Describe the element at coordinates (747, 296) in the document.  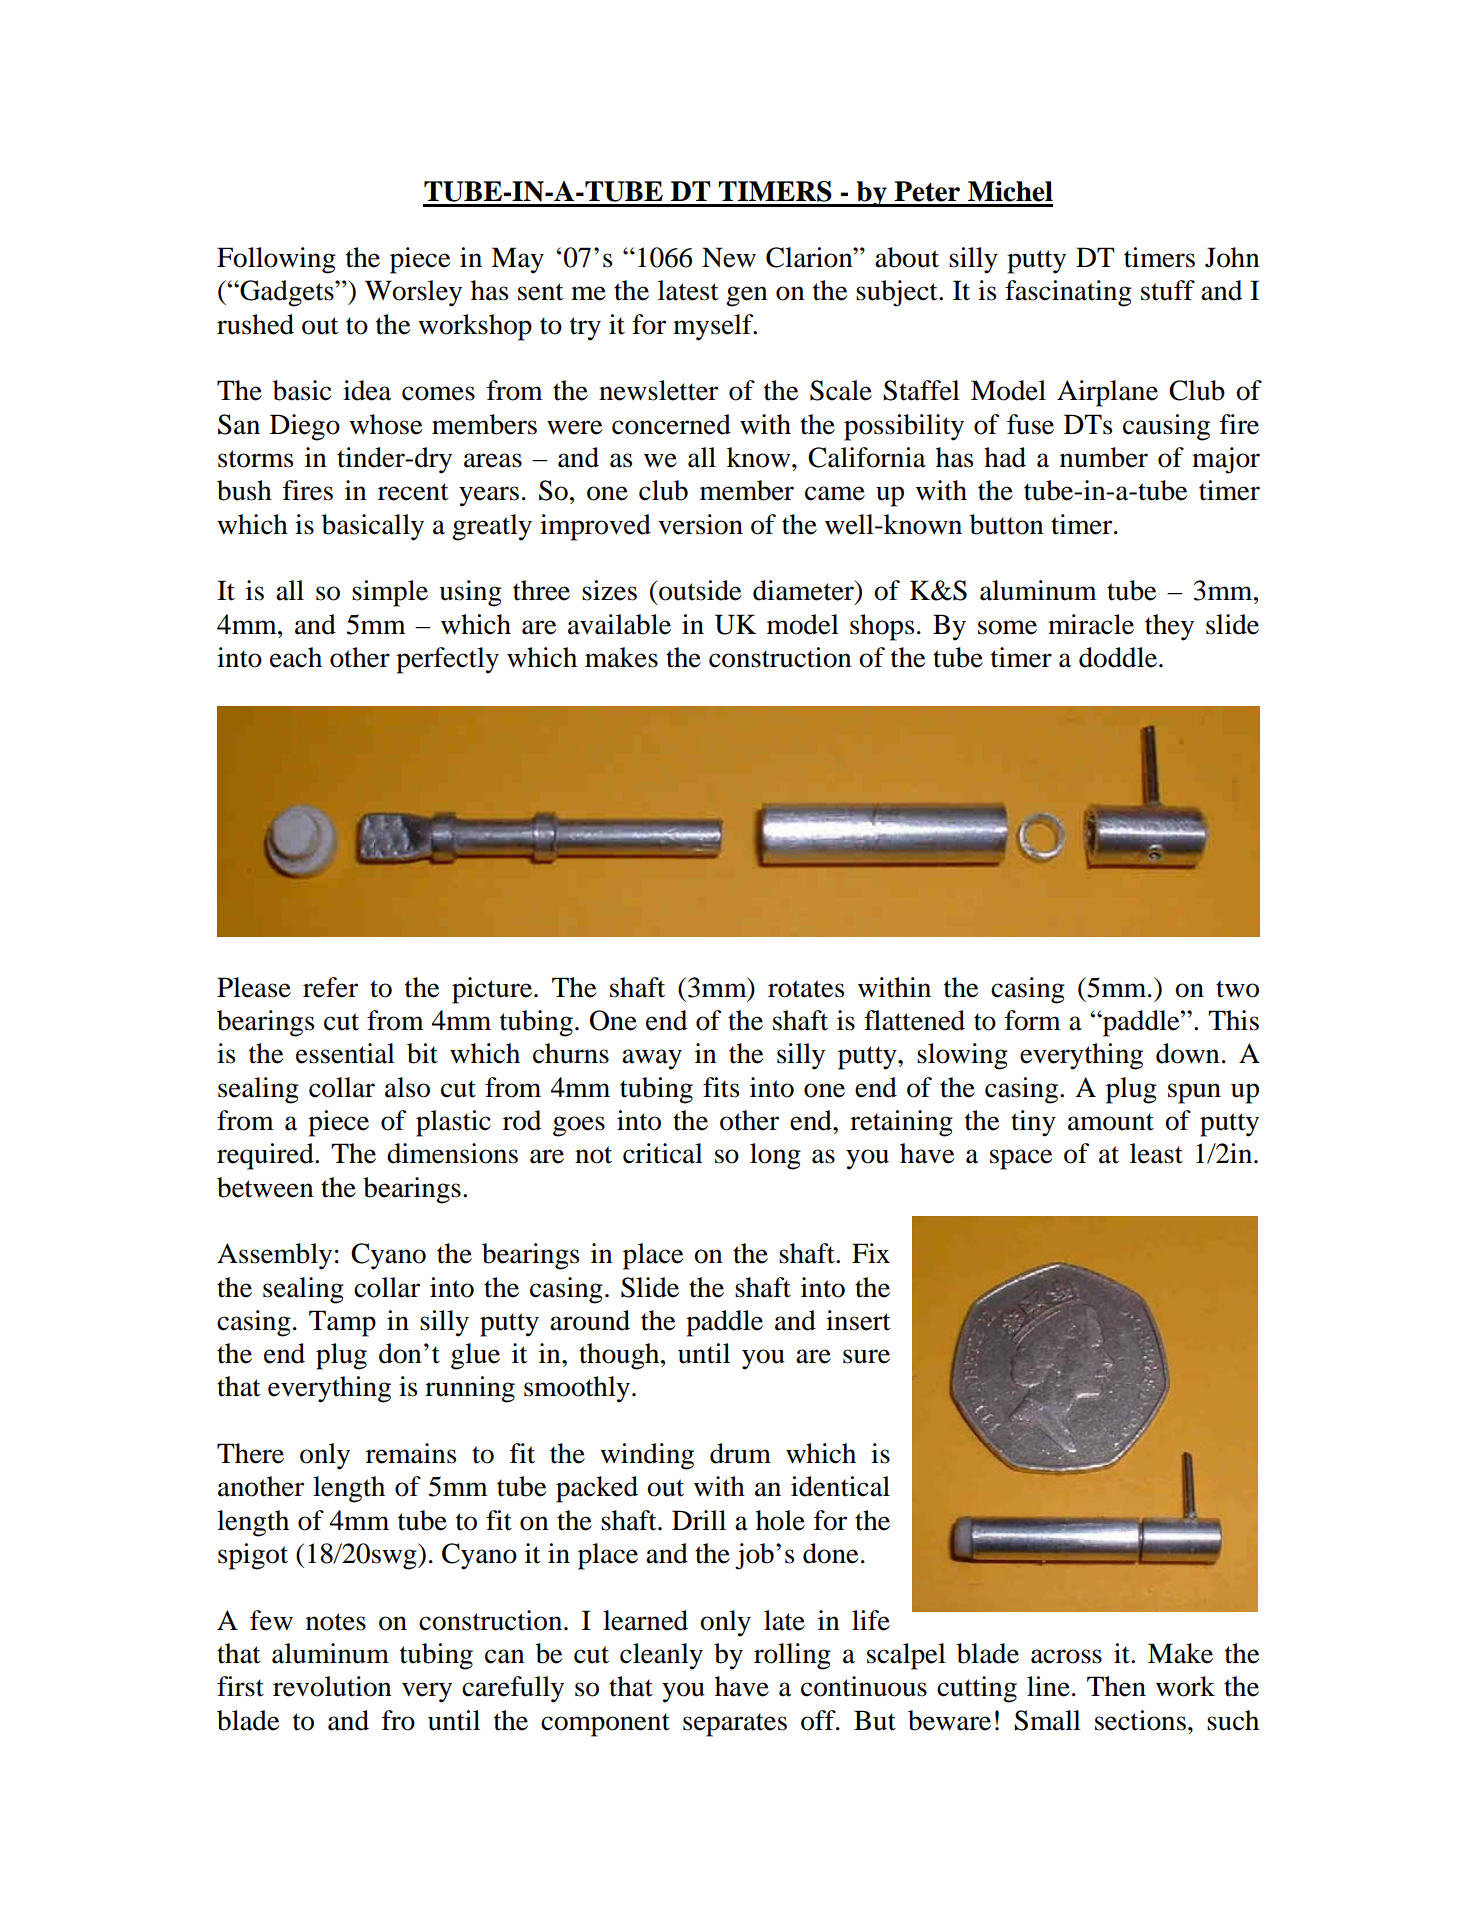
I see `gen` at that location.
